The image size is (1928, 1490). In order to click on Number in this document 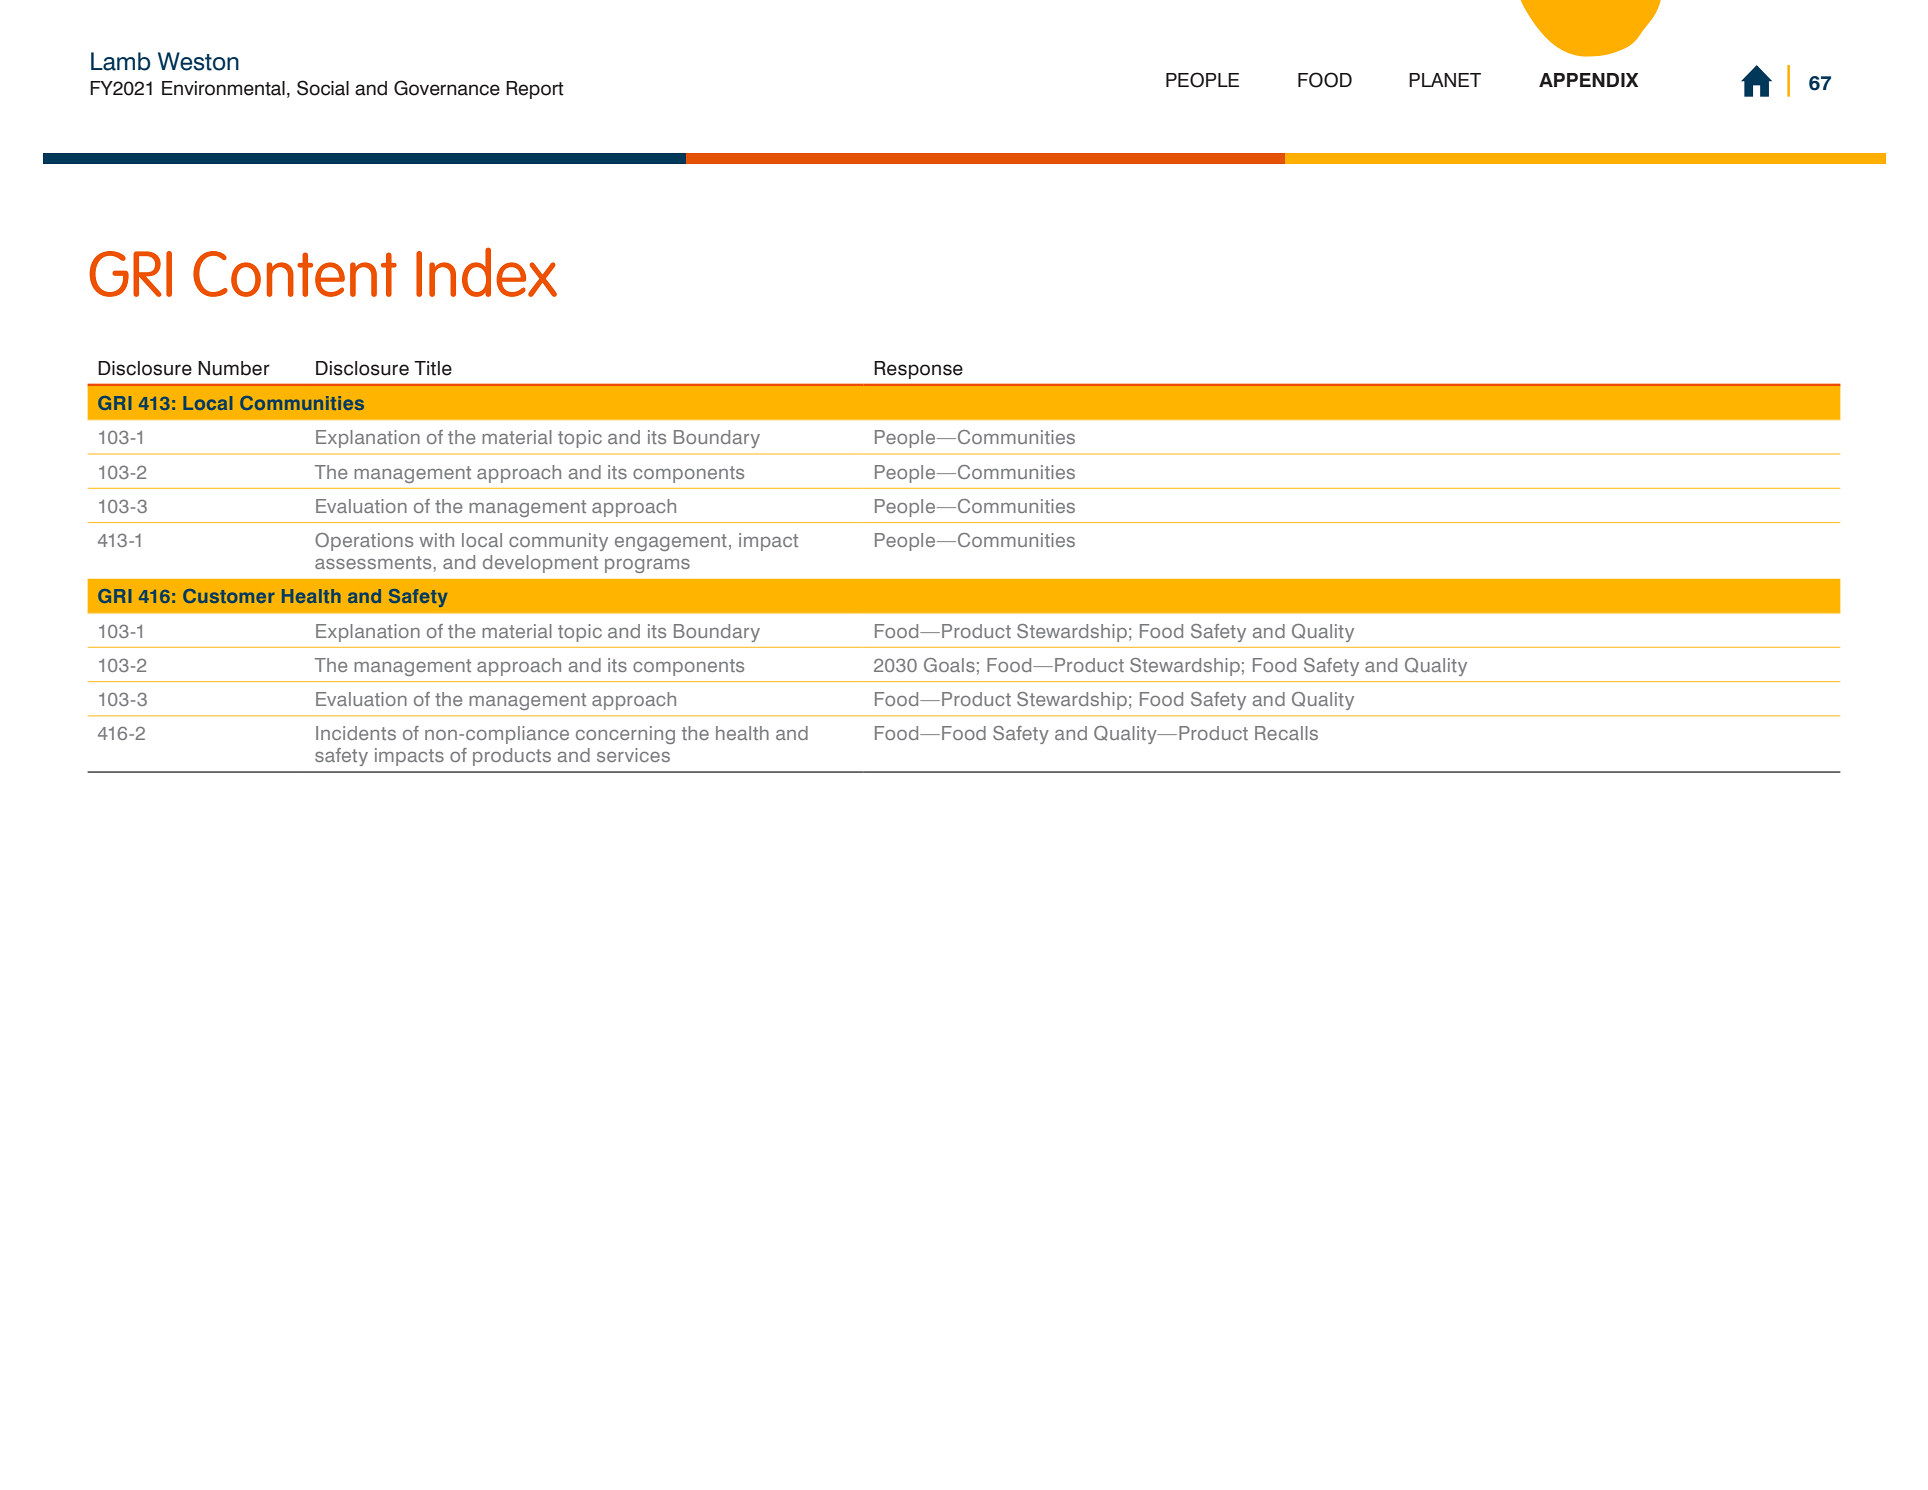, I will do `click(234, 368)`.
